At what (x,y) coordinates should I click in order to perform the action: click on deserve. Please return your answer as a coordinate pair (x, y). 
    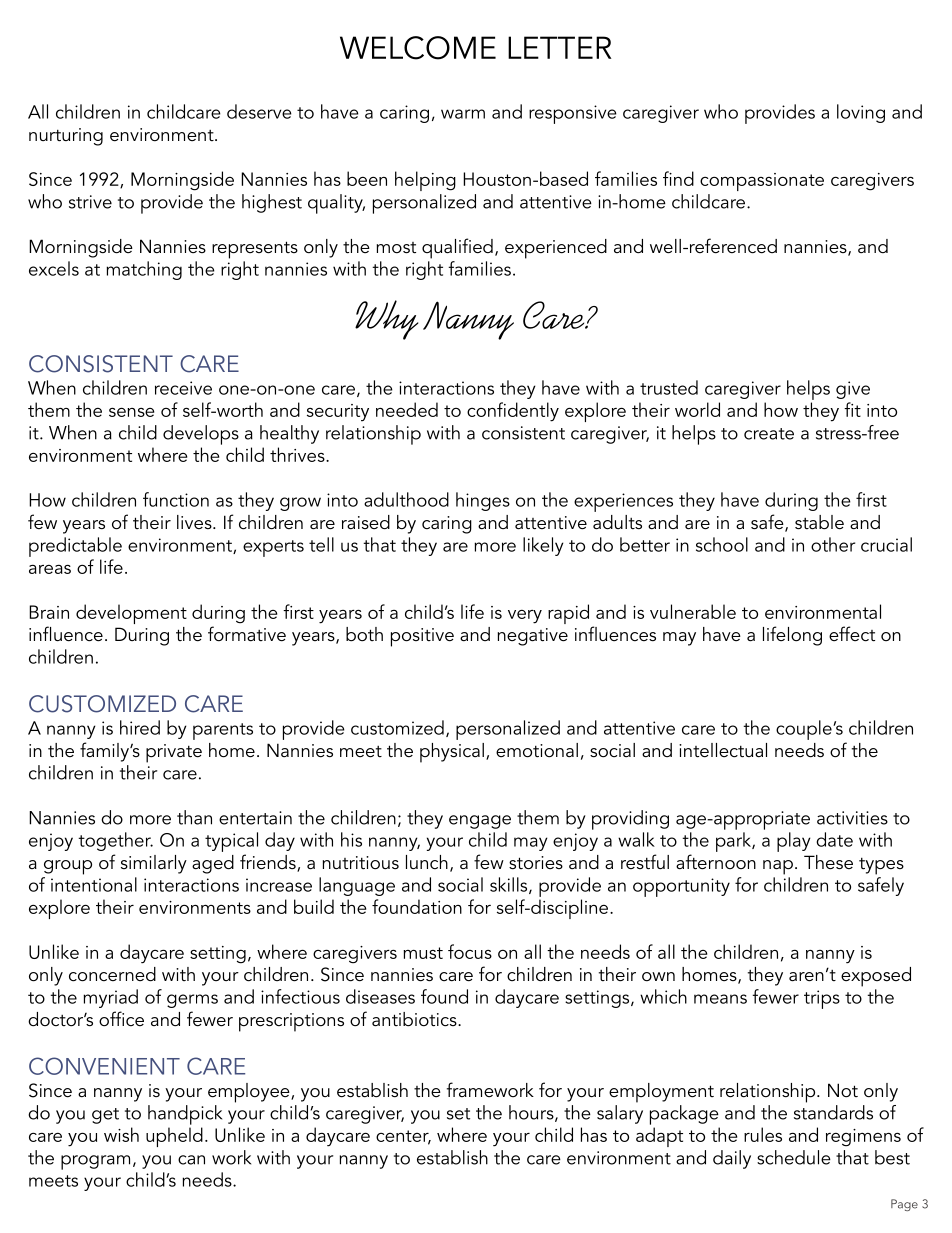
    Looking at the image, I should click on (259, 111).
